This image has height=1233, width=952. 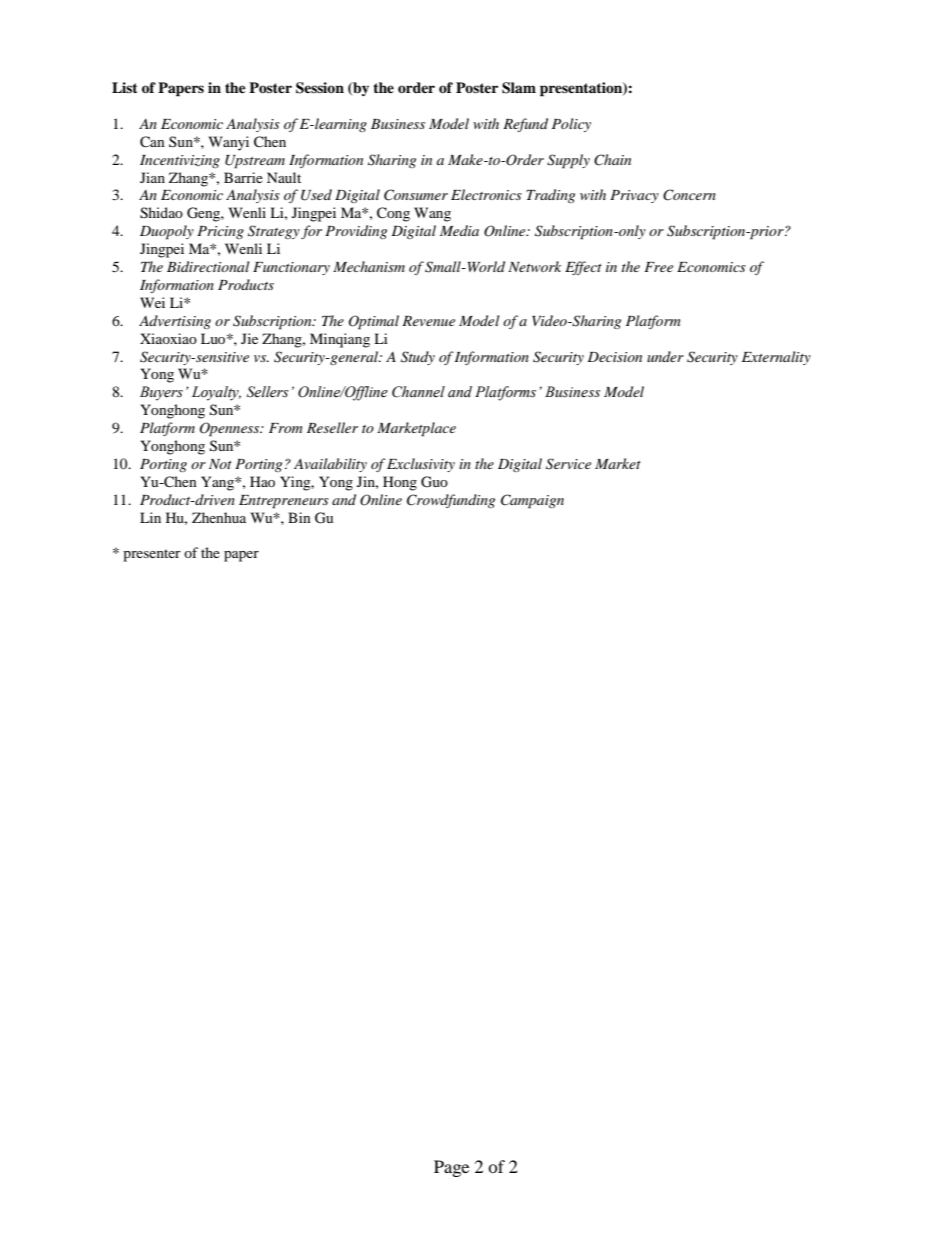 What do you see at coordinates (180, 161) in the image?
I see `Incentivizing` at bounding box center [180, 161].
